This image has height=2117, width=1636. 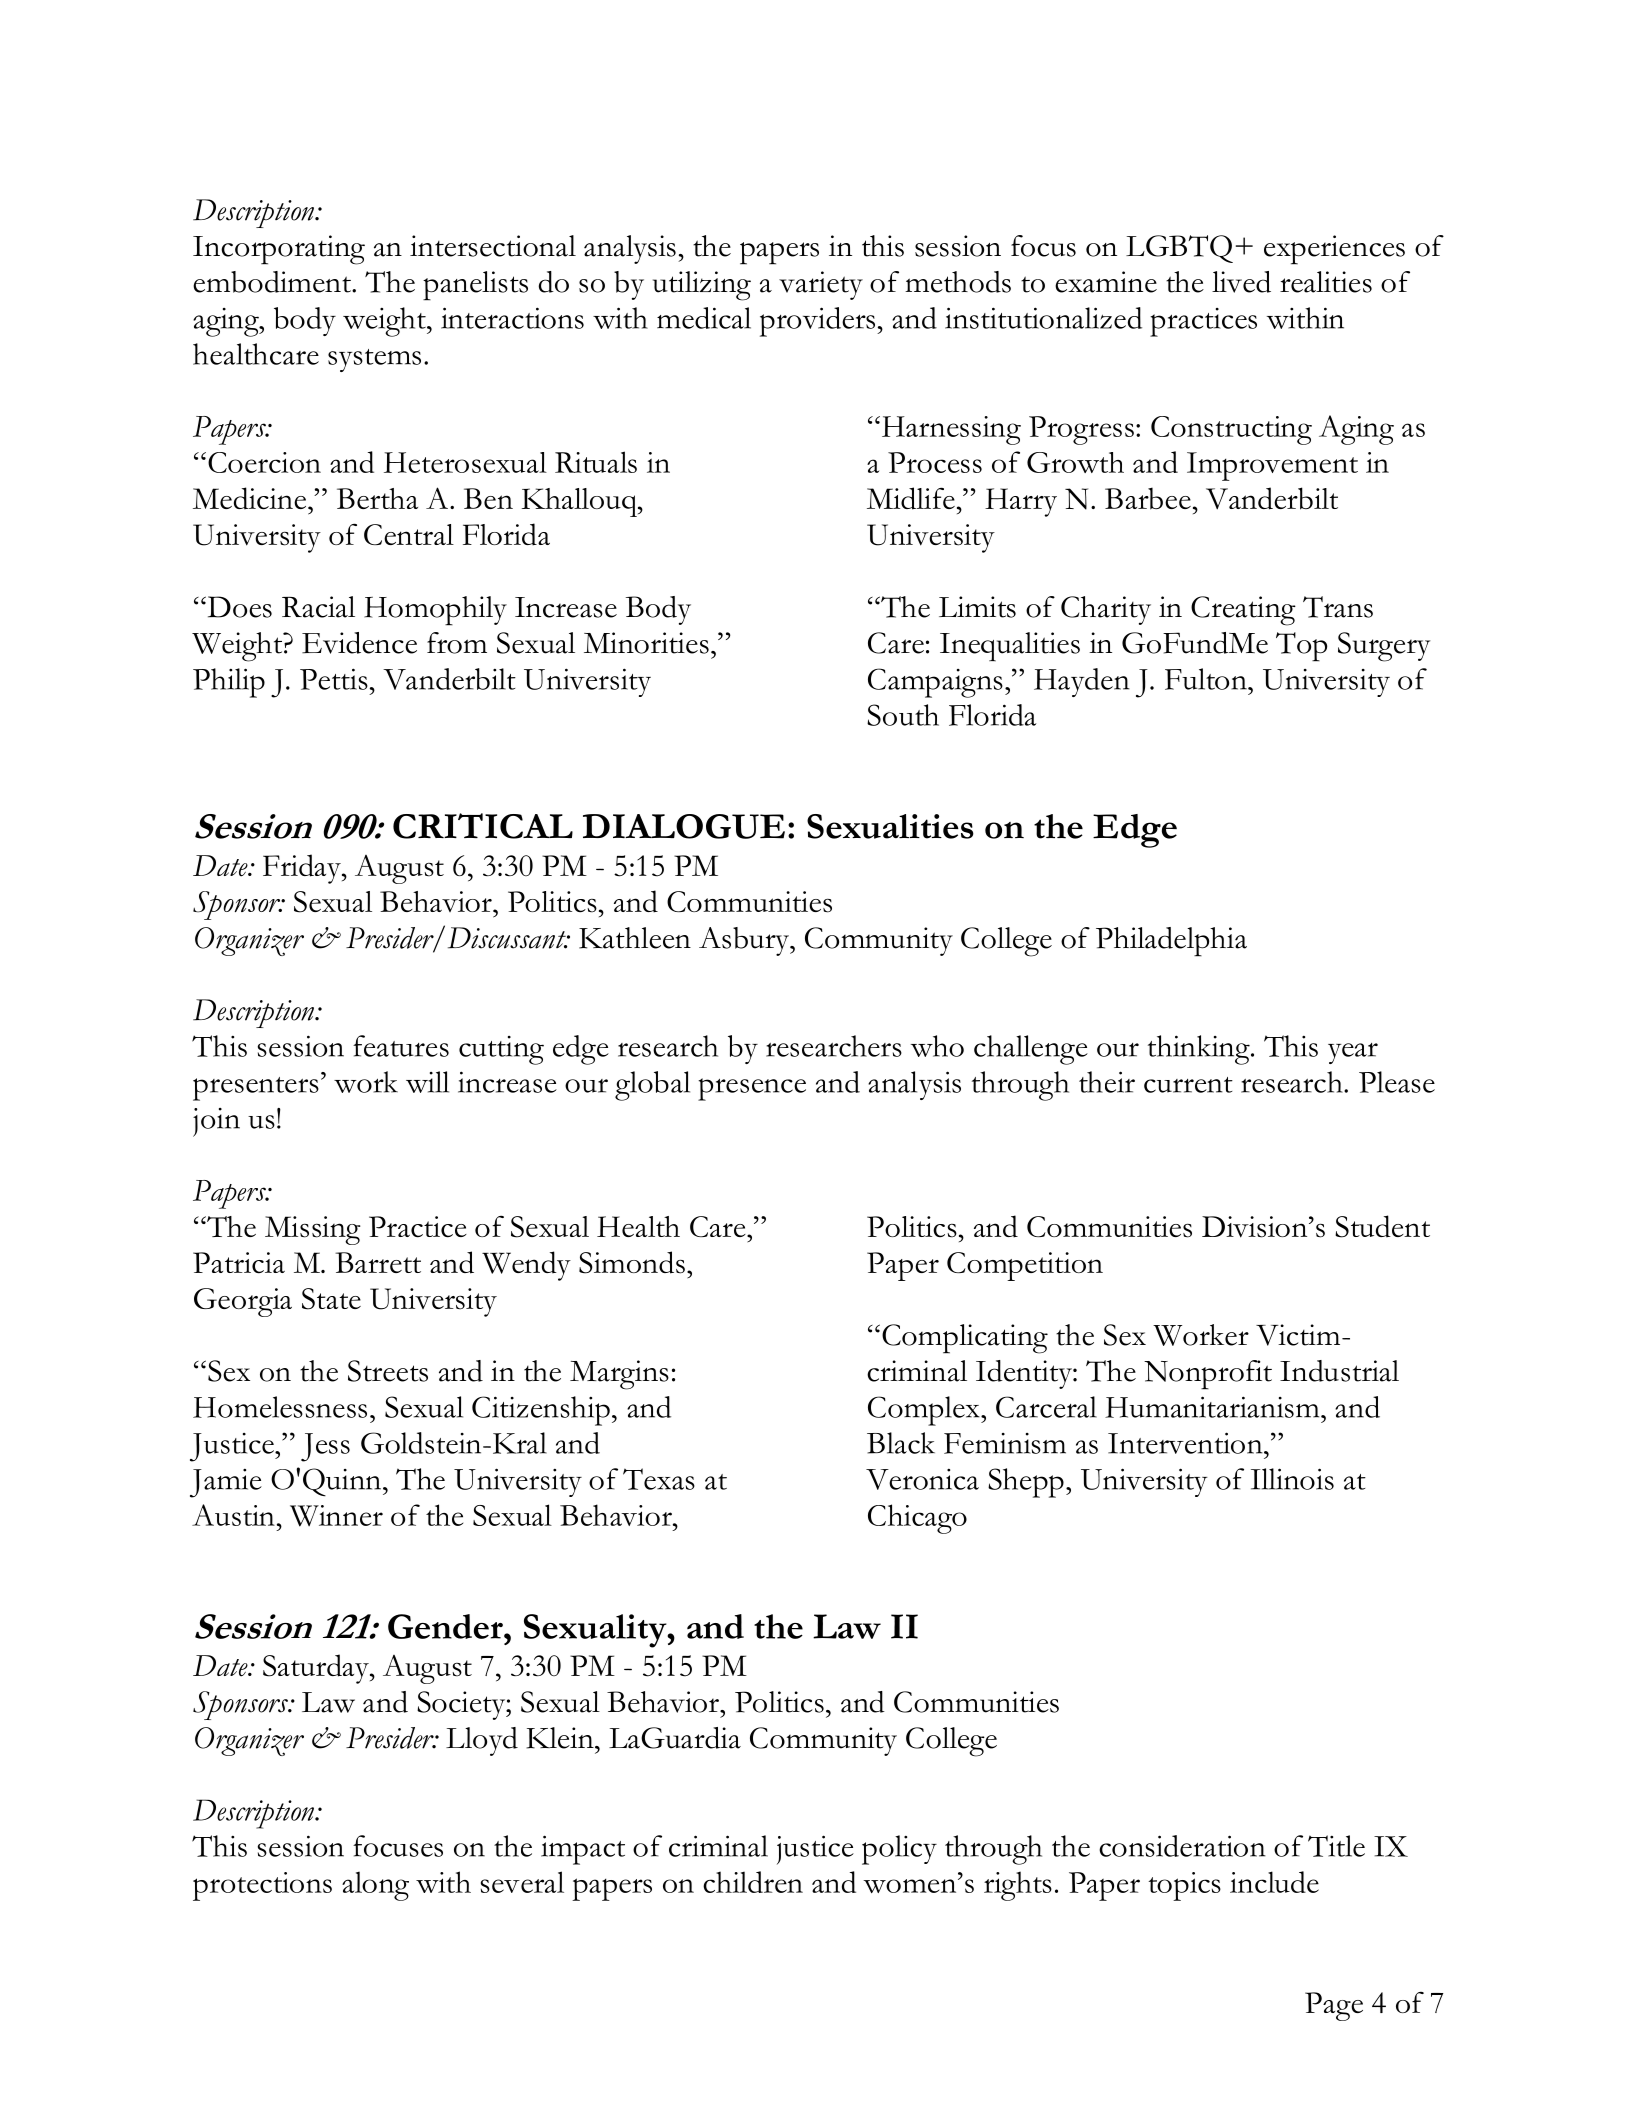 I want to click on variety, so click(x=821, y=285).
